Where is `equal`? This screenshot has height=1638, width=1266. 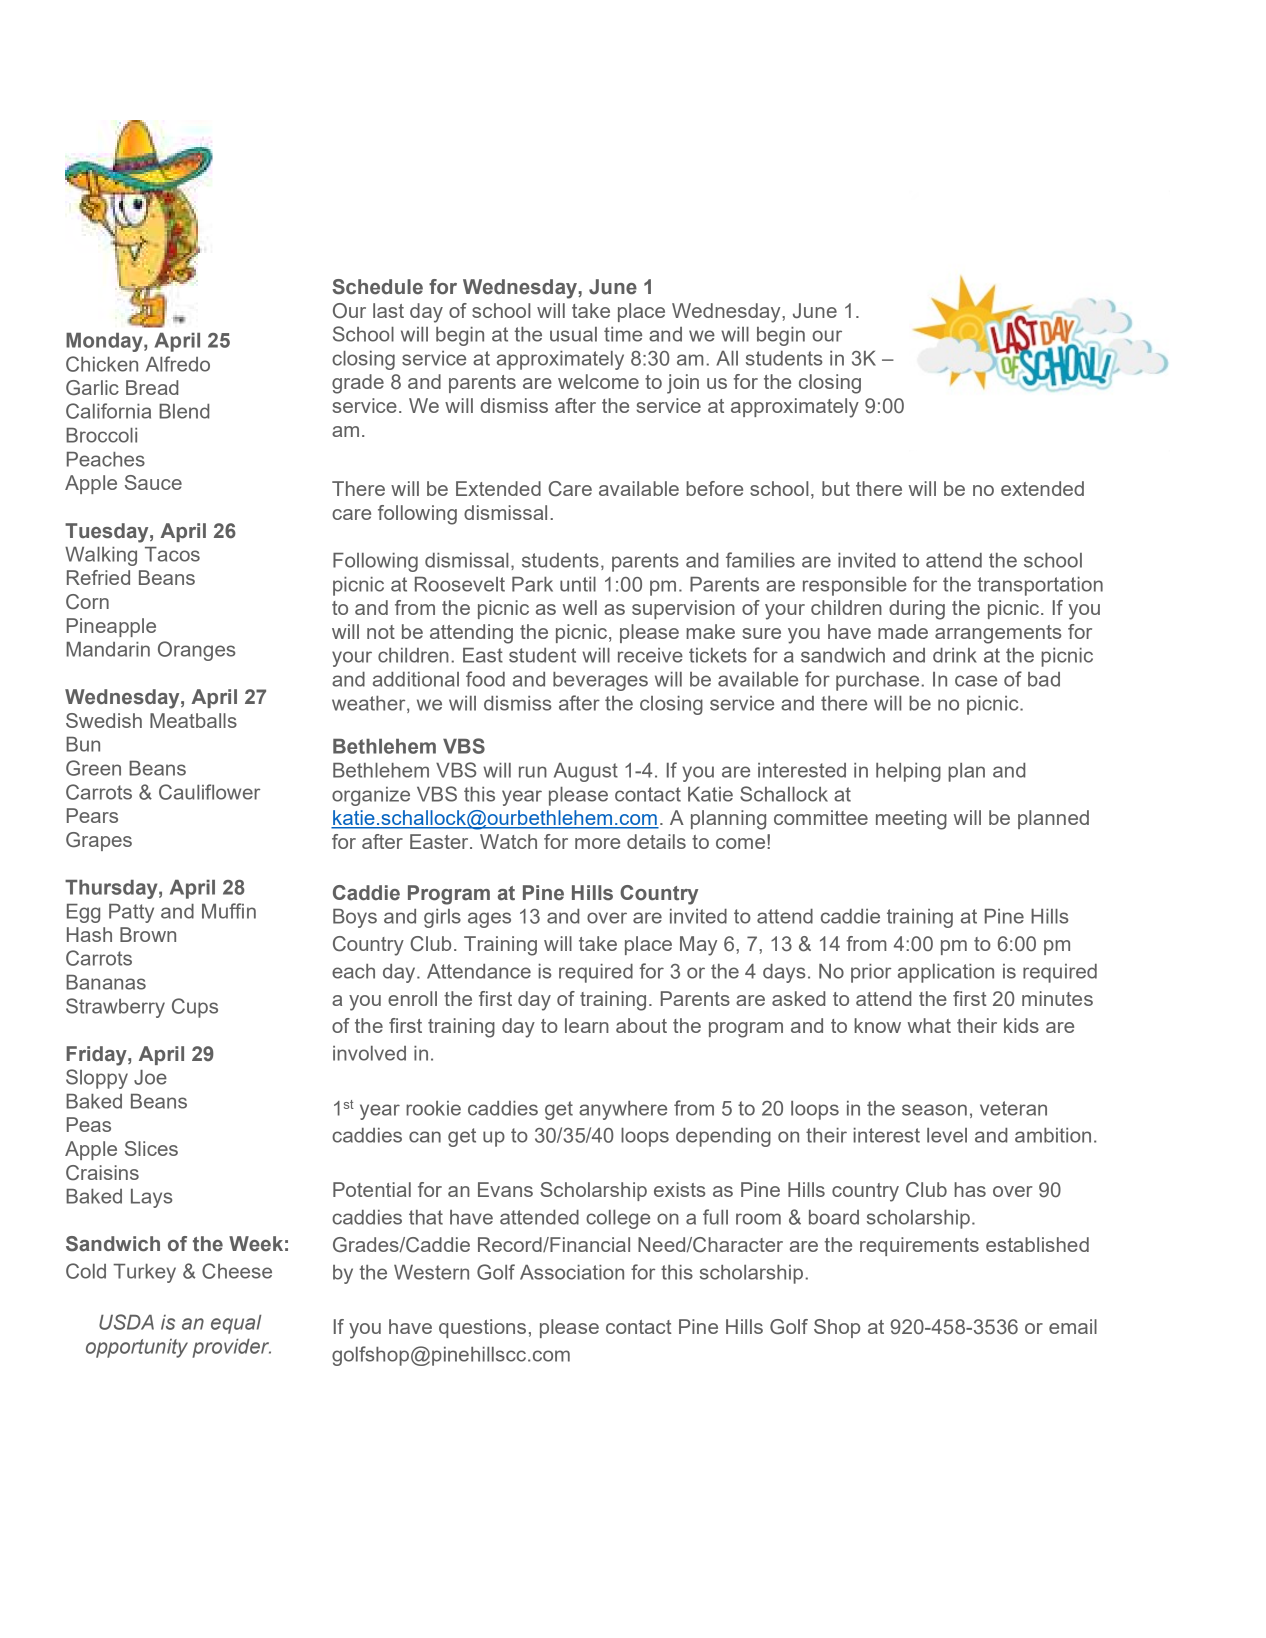
equal is located at coordinates (236, 1324).
